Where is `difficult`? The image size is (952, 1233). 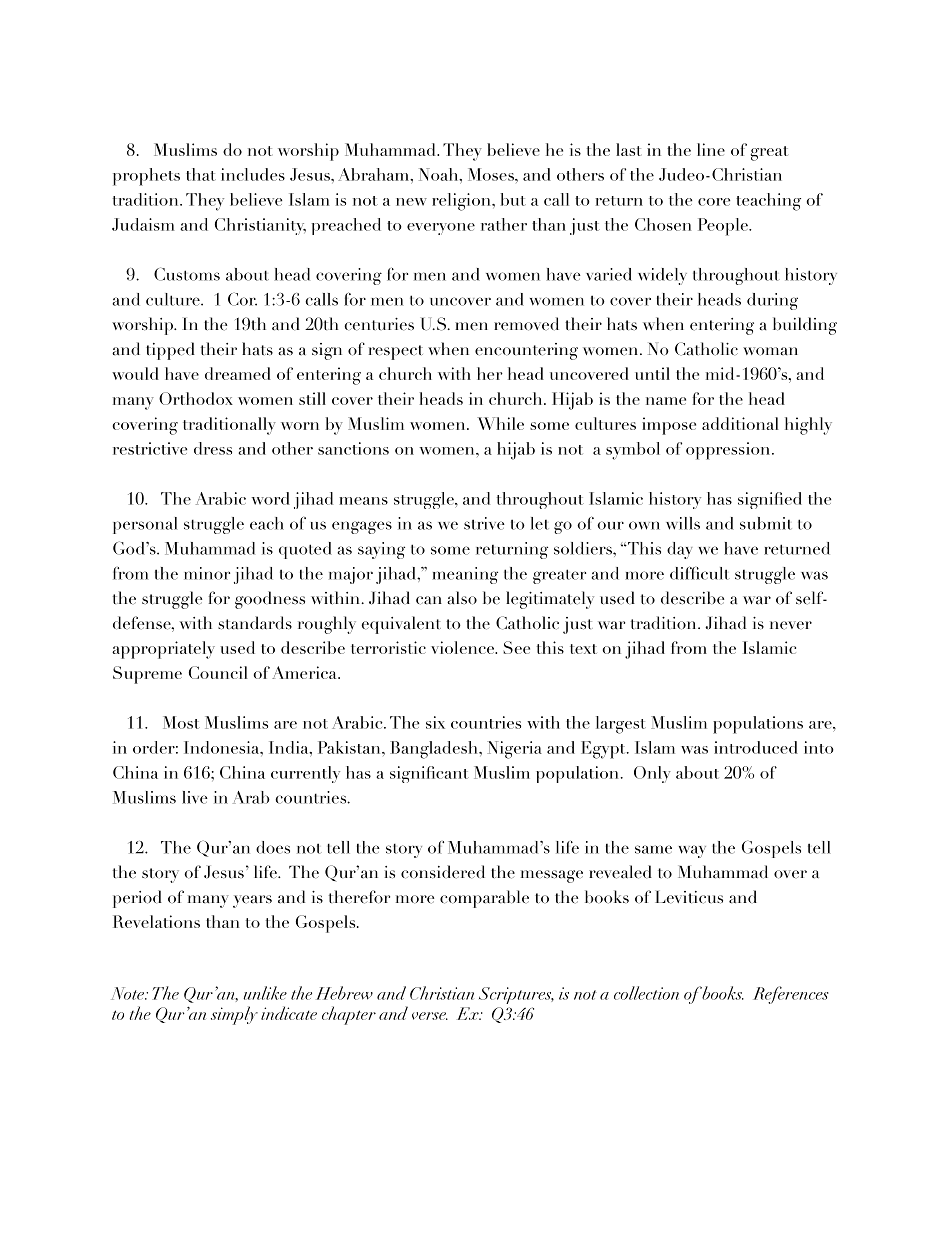 difficult is located at coordinates (700, 573).
